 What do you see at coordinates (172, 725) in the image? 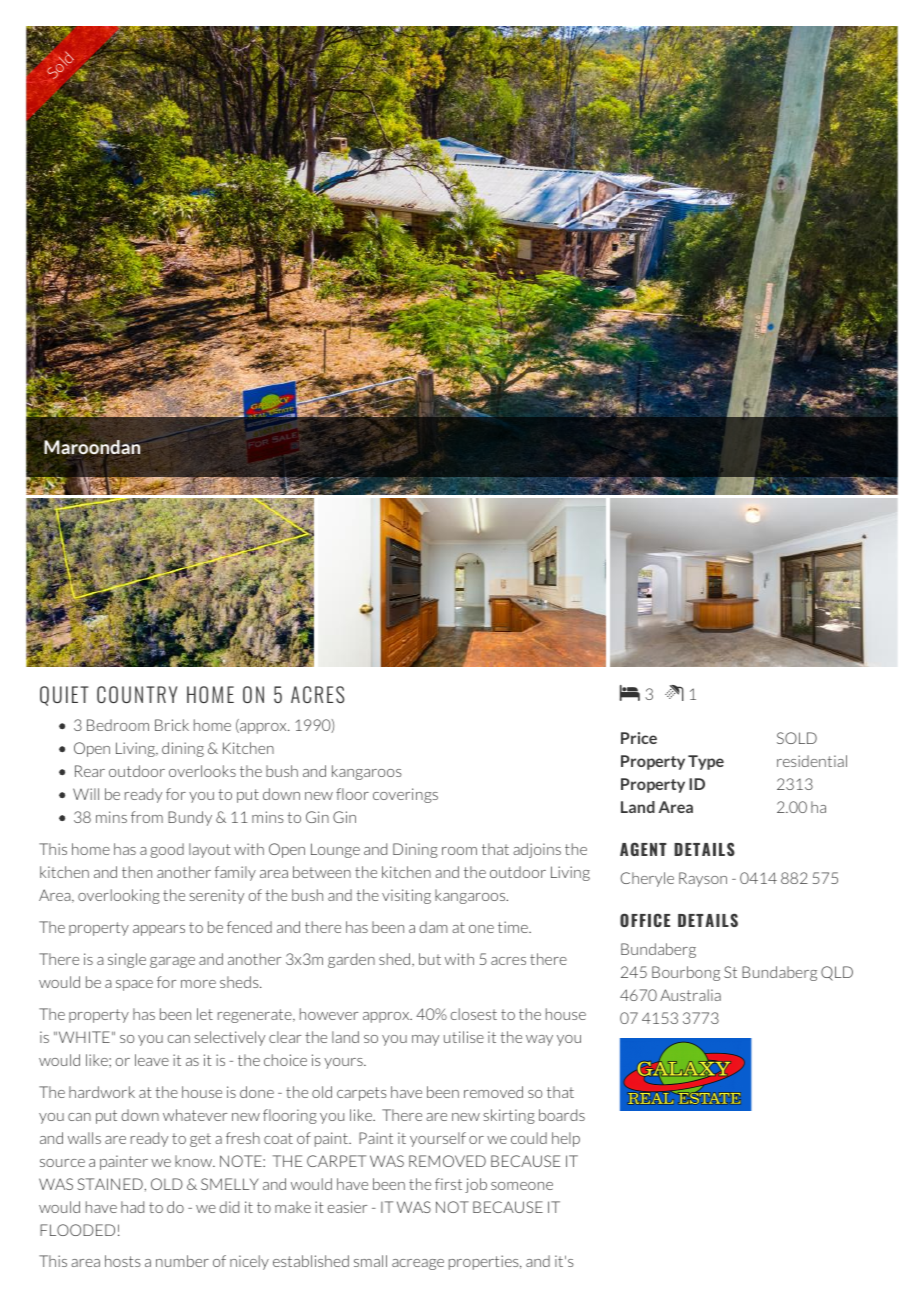
I see `Brick` at bounding box center [172, 725].
